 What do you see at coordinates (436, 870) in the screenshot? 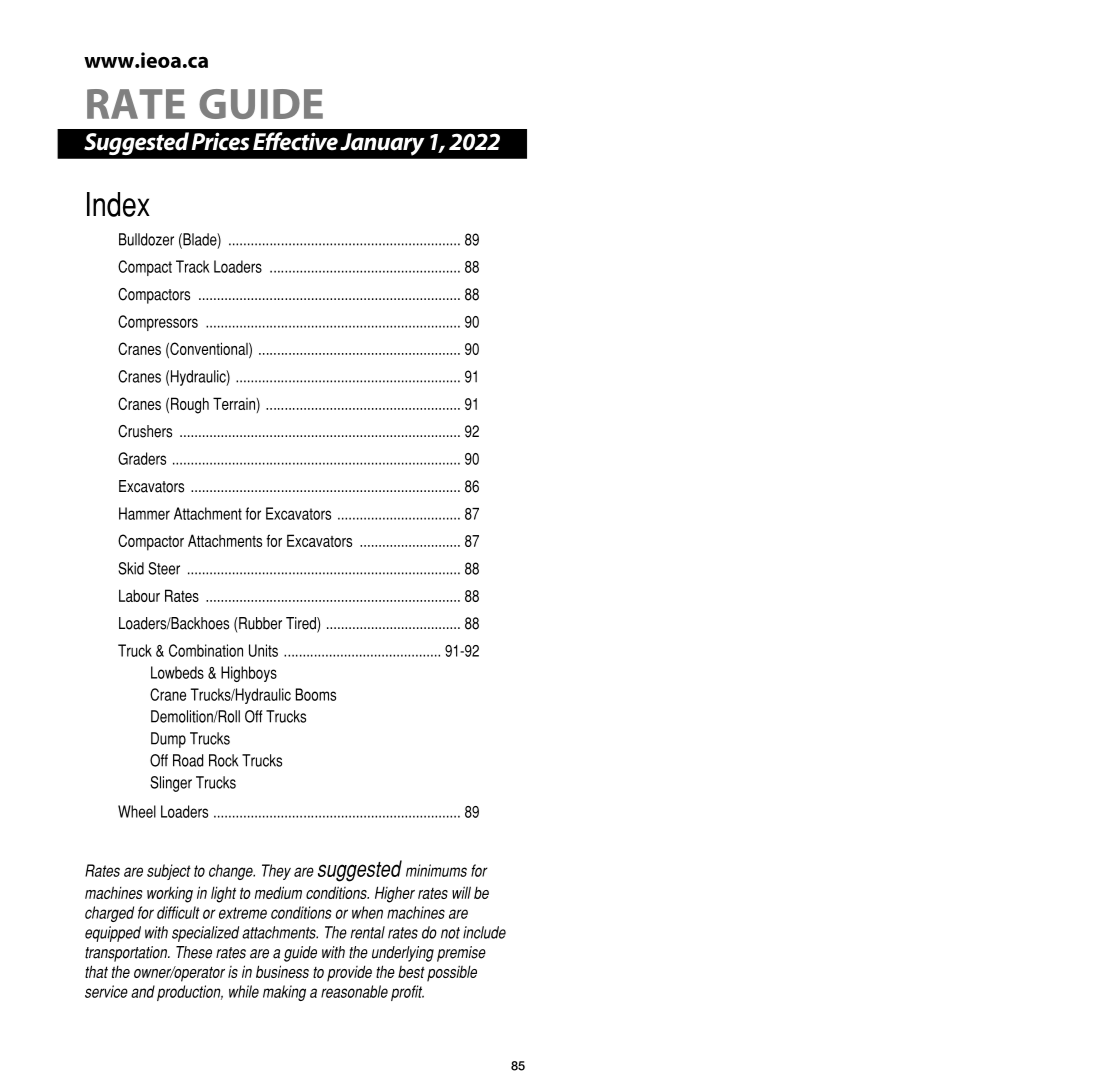
I see `minimums` at bounding box center [436, 870].
